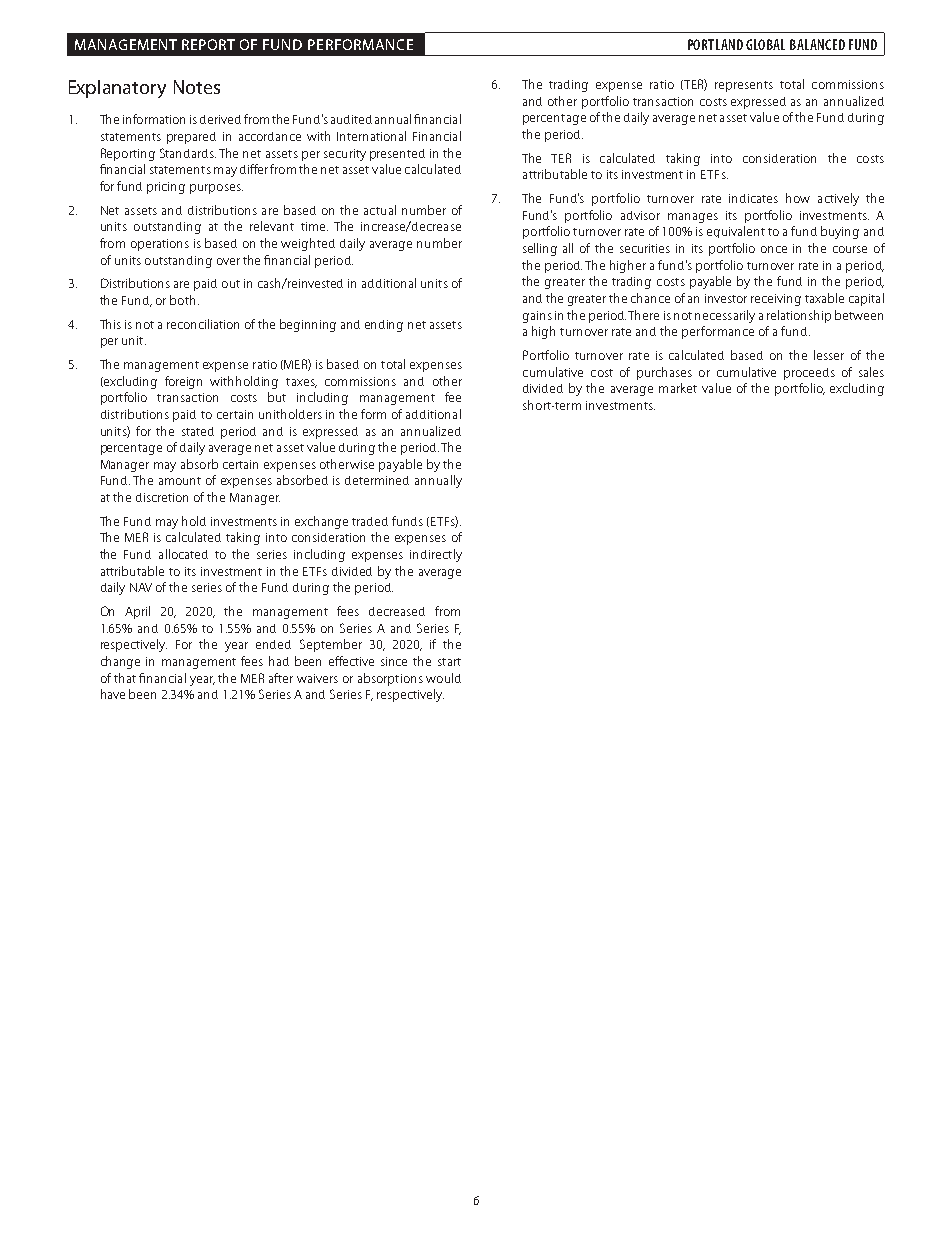 This screenshot has height=1233, width=952. I want to click on both, so click(182, 300).
